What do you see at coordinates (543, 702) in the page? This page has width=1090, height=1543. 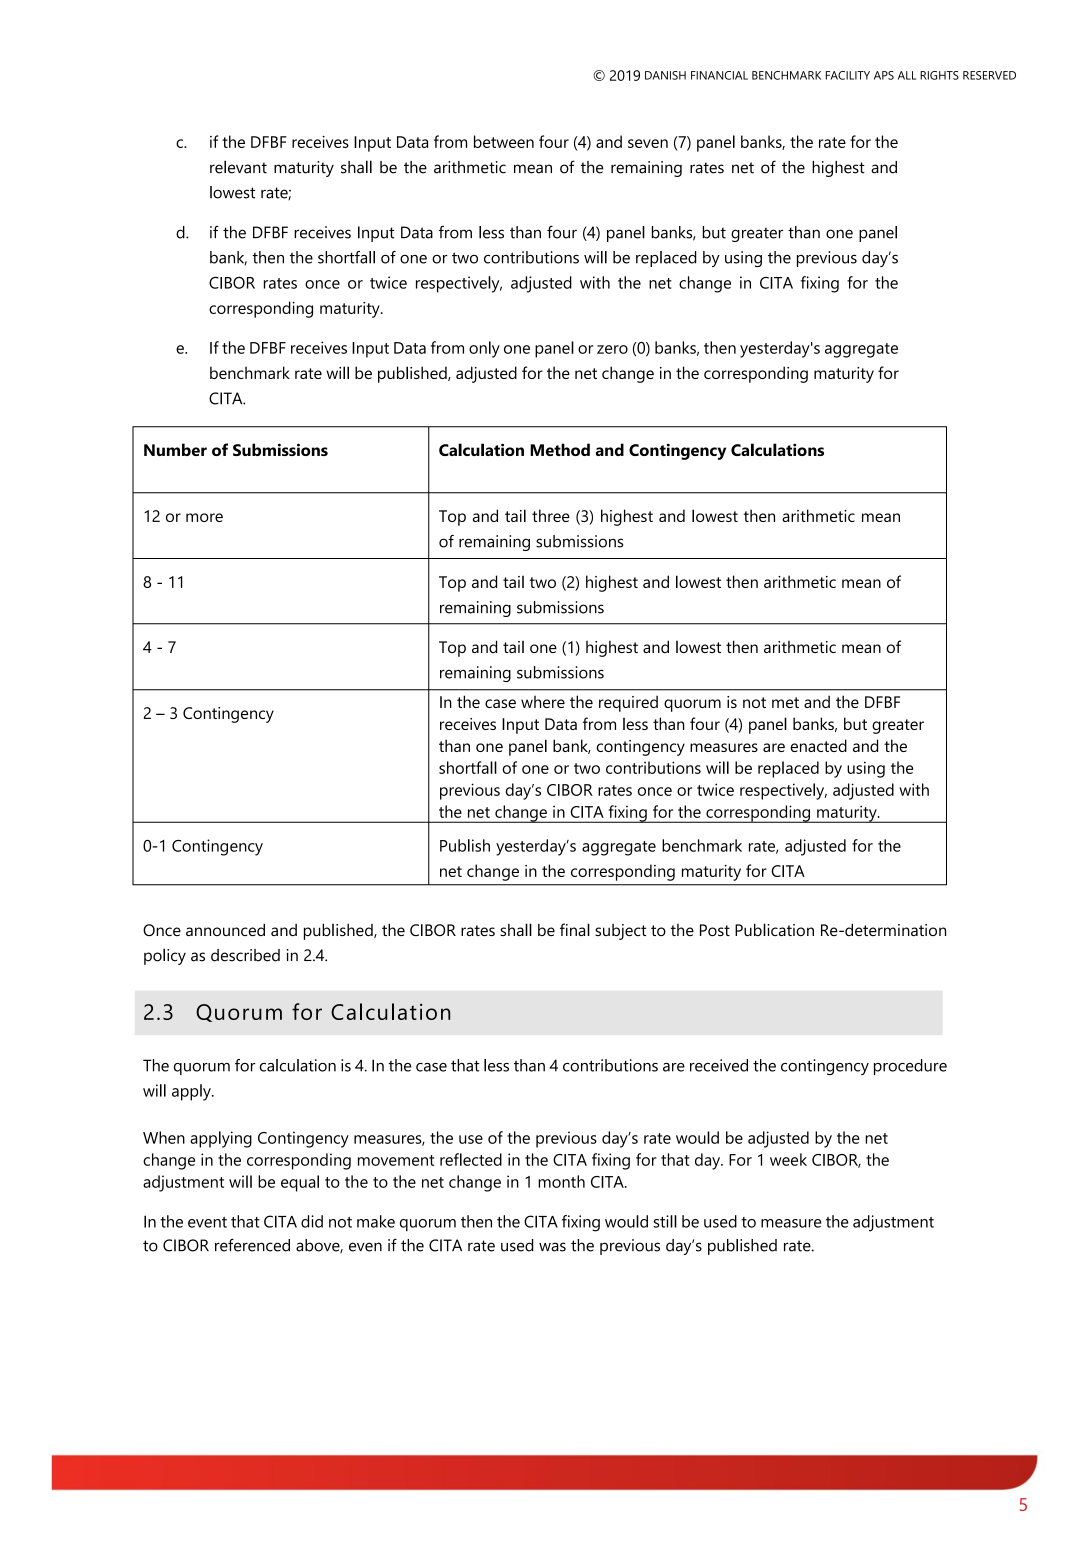 I see `where` at bounding box center [543, 702].
